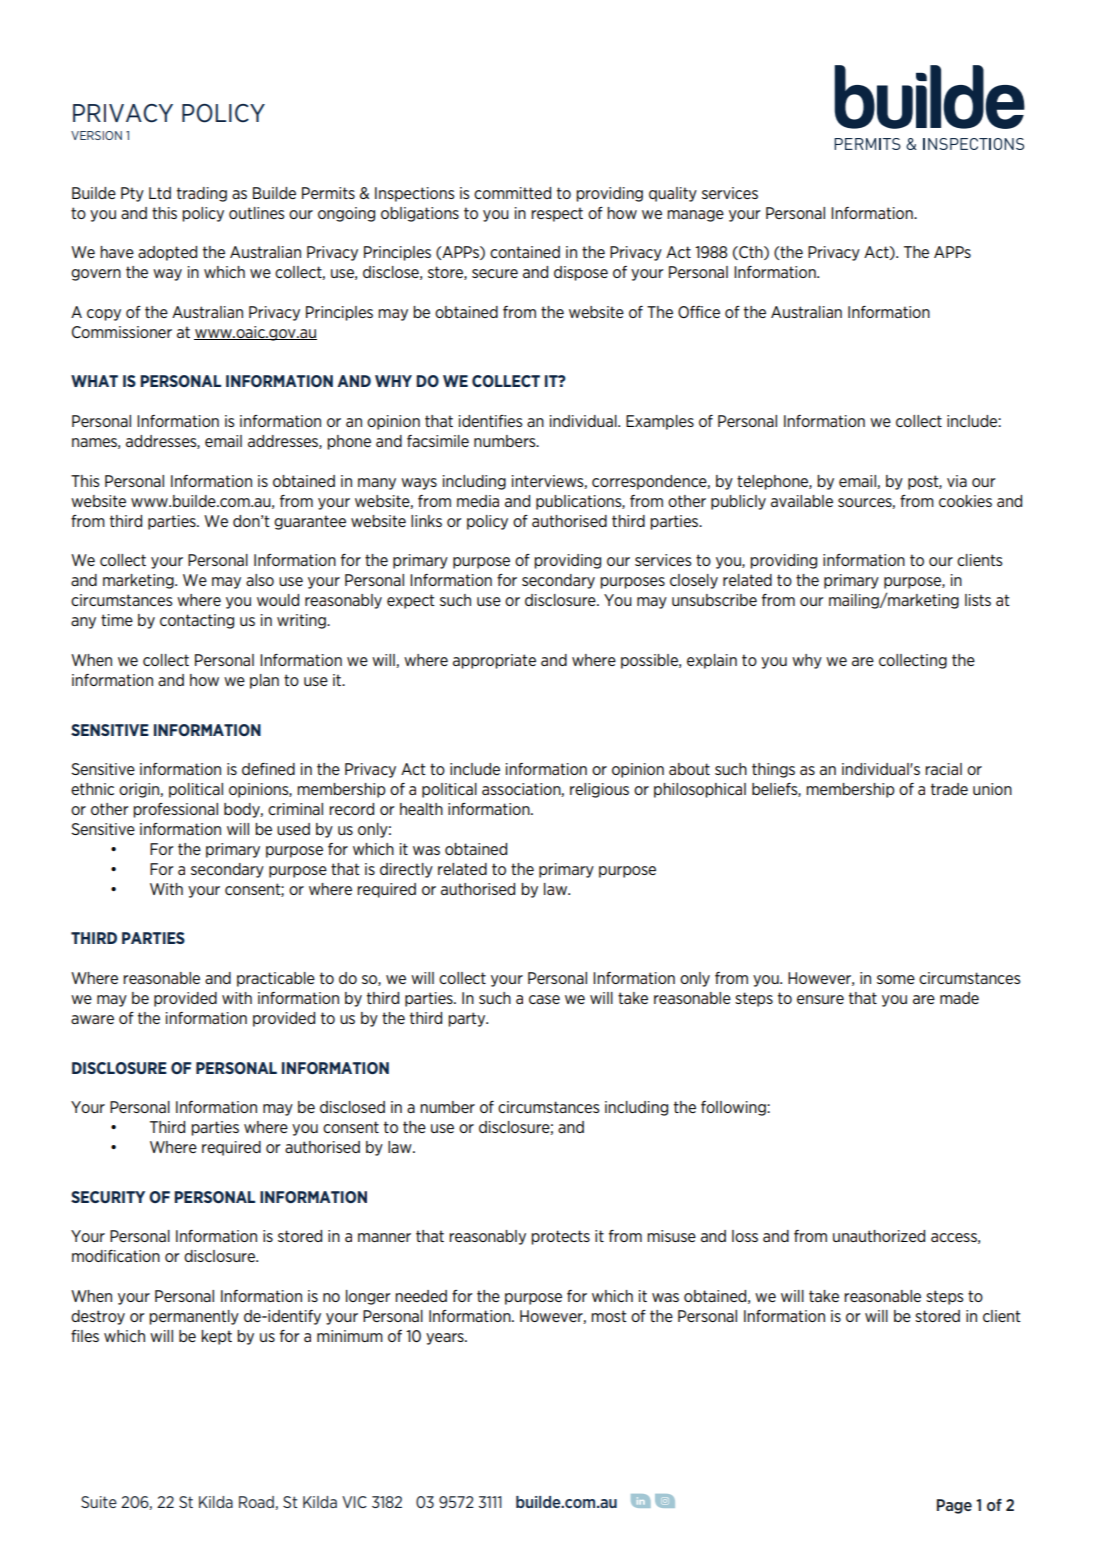 This image has height=1550, width=1095. What do you see at coordinates (949, 789) in the image?
I see `trade` at bounding box center [949, 789].
